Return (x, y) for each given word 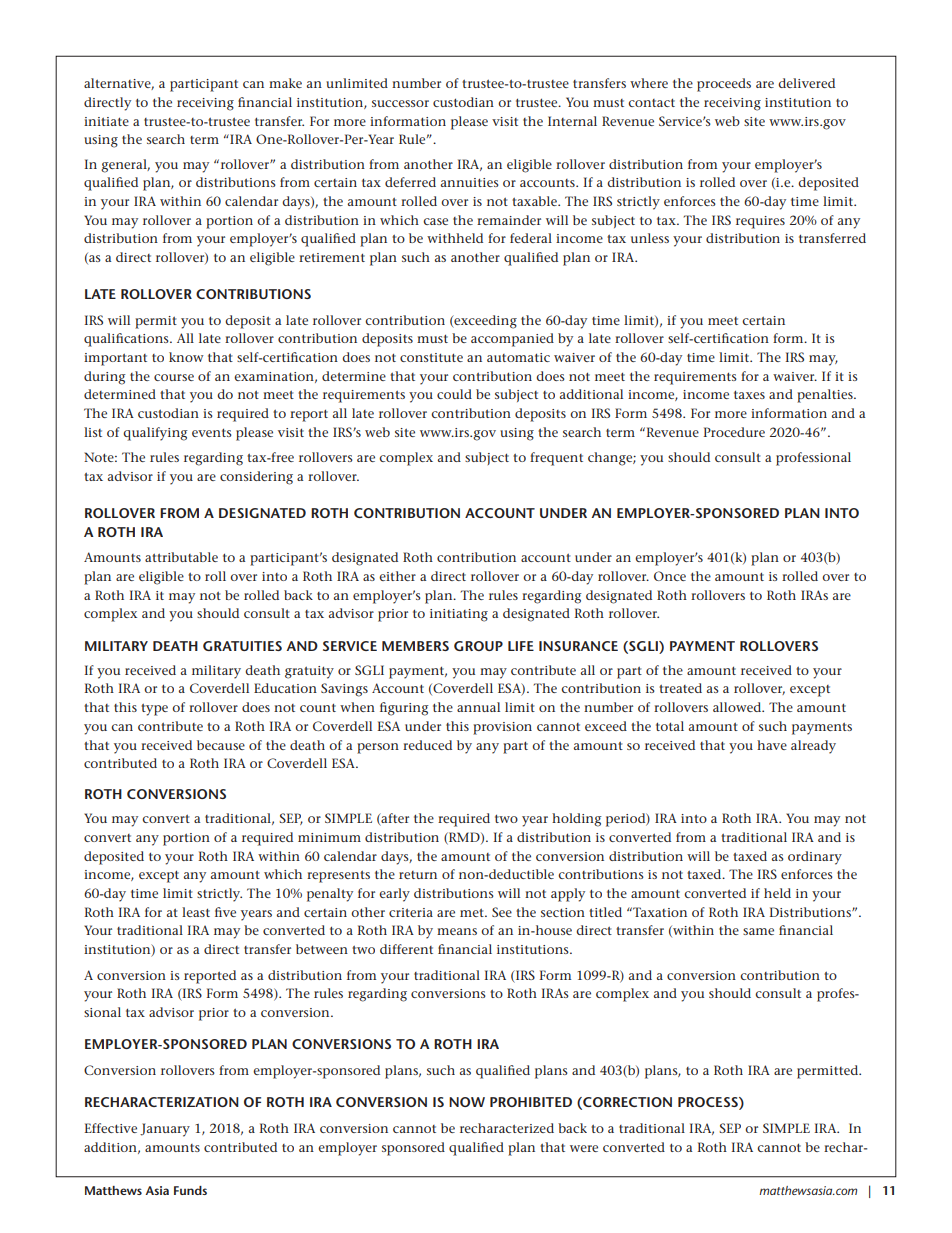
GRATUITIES (242, 646)
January (165, 1130)
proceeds (724, 85)
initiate (106, 121)
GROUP (478, 646)
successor (400, 103)
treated (680, 688)
